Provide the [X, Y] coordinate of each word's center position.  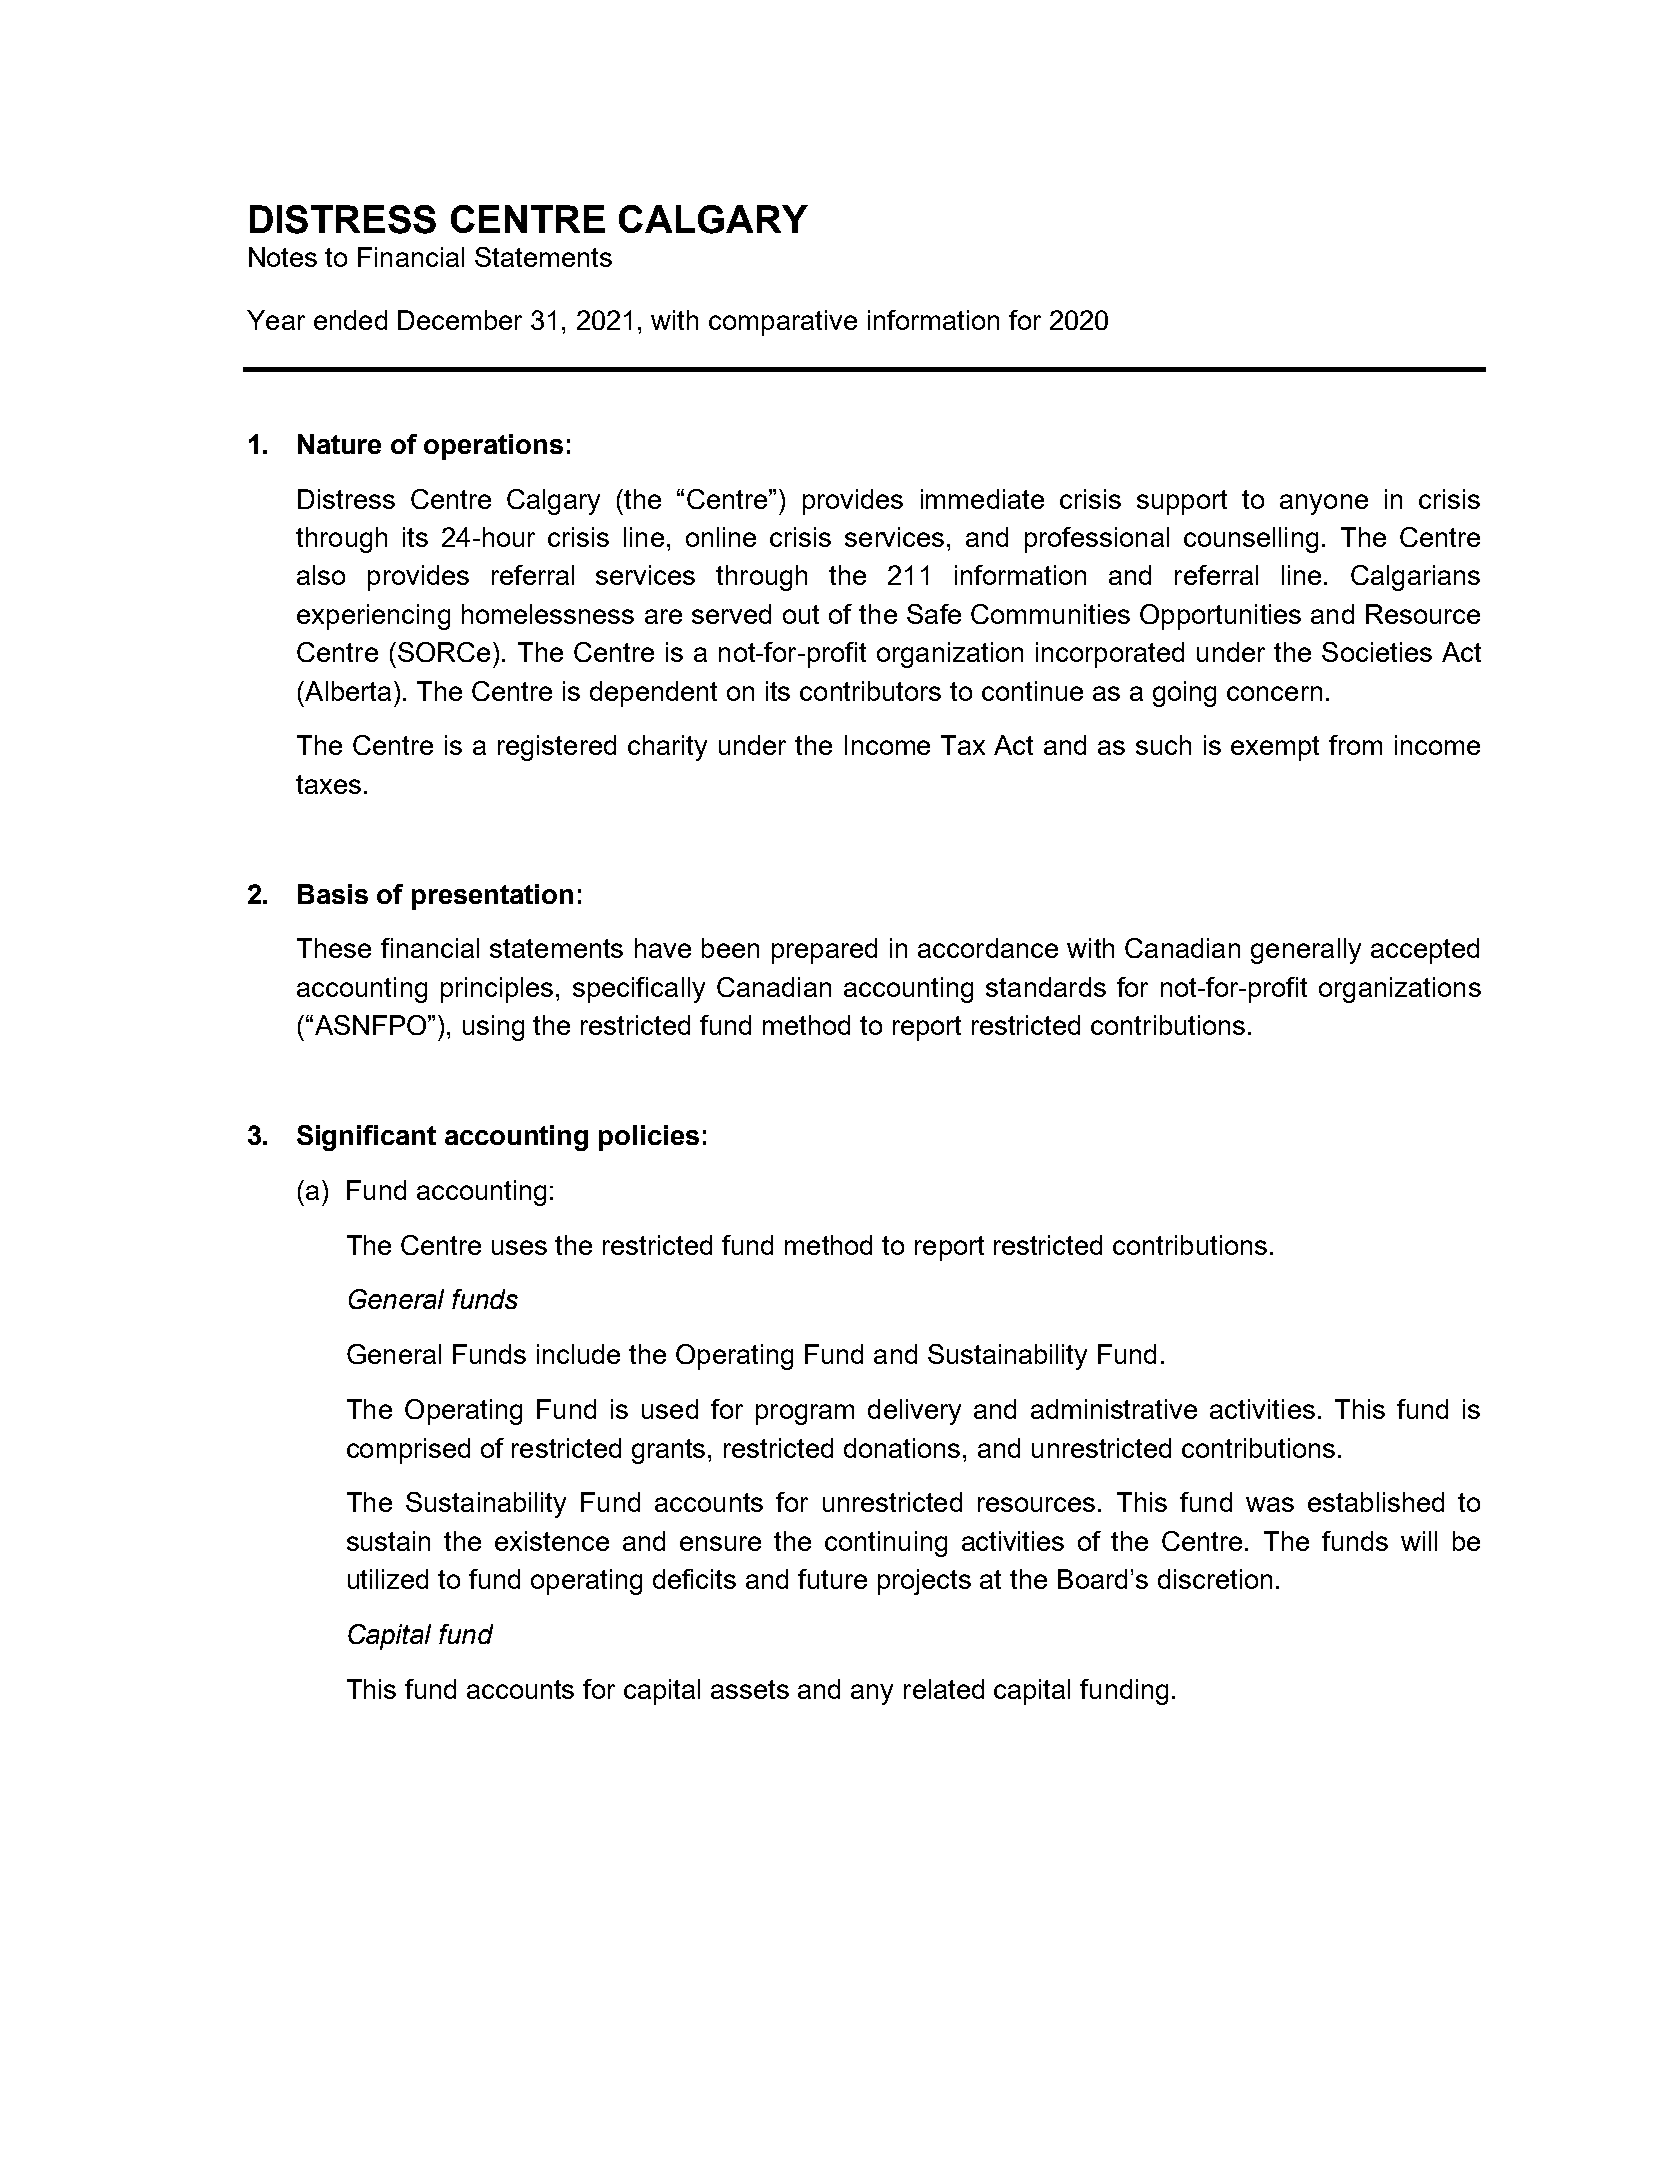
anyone [1324, 504]
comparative [783, 323]
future [832, 1579]
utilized [388, 1579]
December [460, 320]
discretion [1215, 1579]
